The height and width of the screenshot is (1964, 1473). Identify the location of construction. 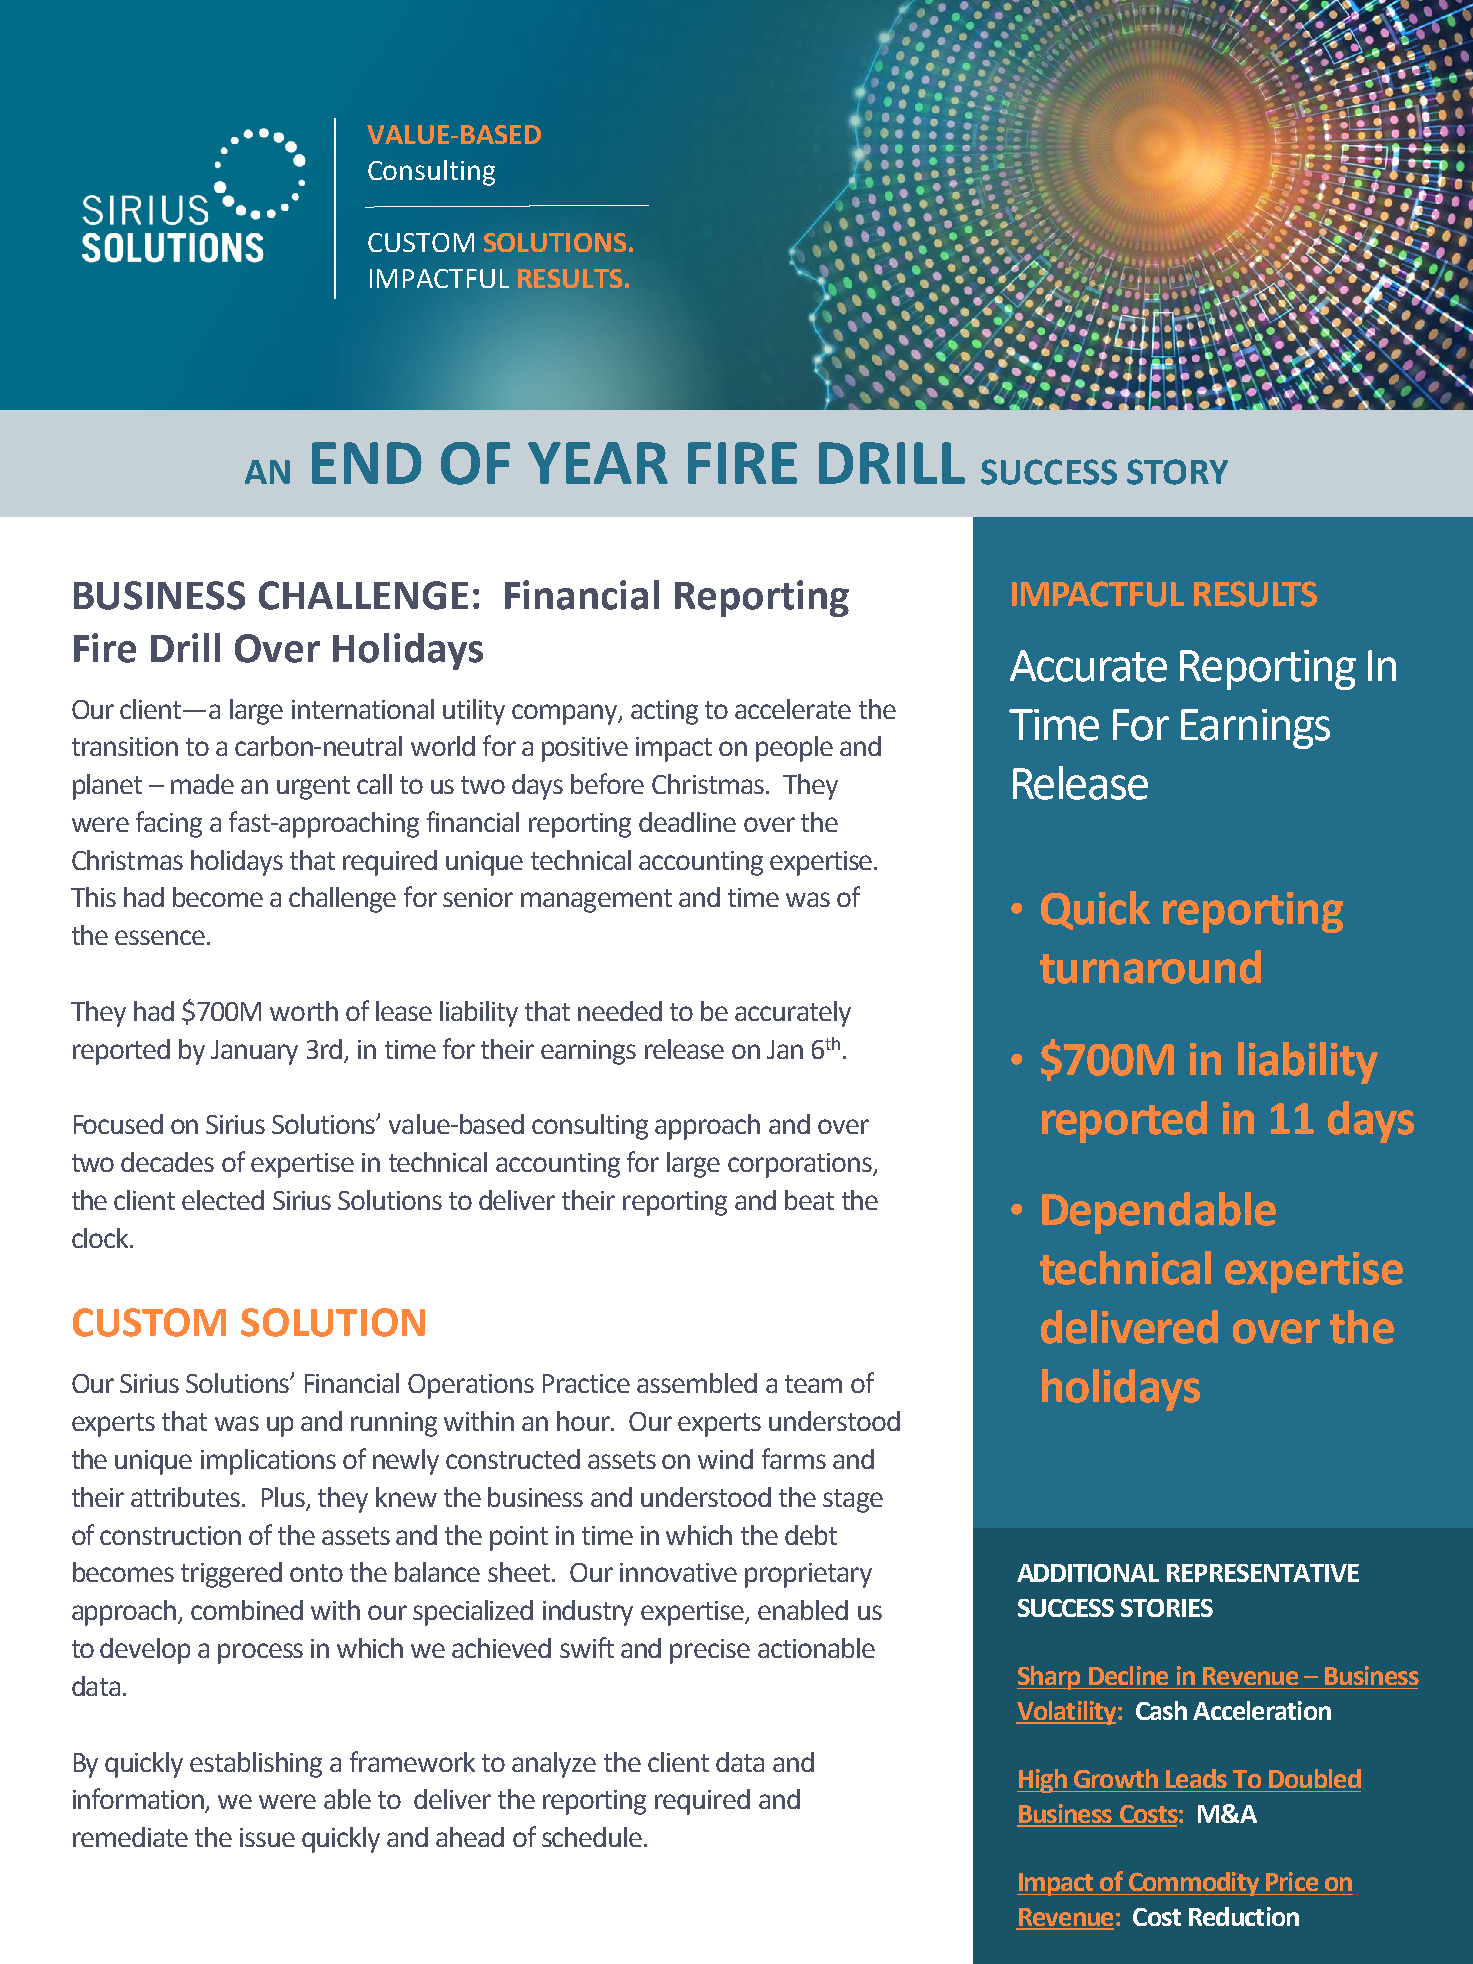
(170, 1535).
